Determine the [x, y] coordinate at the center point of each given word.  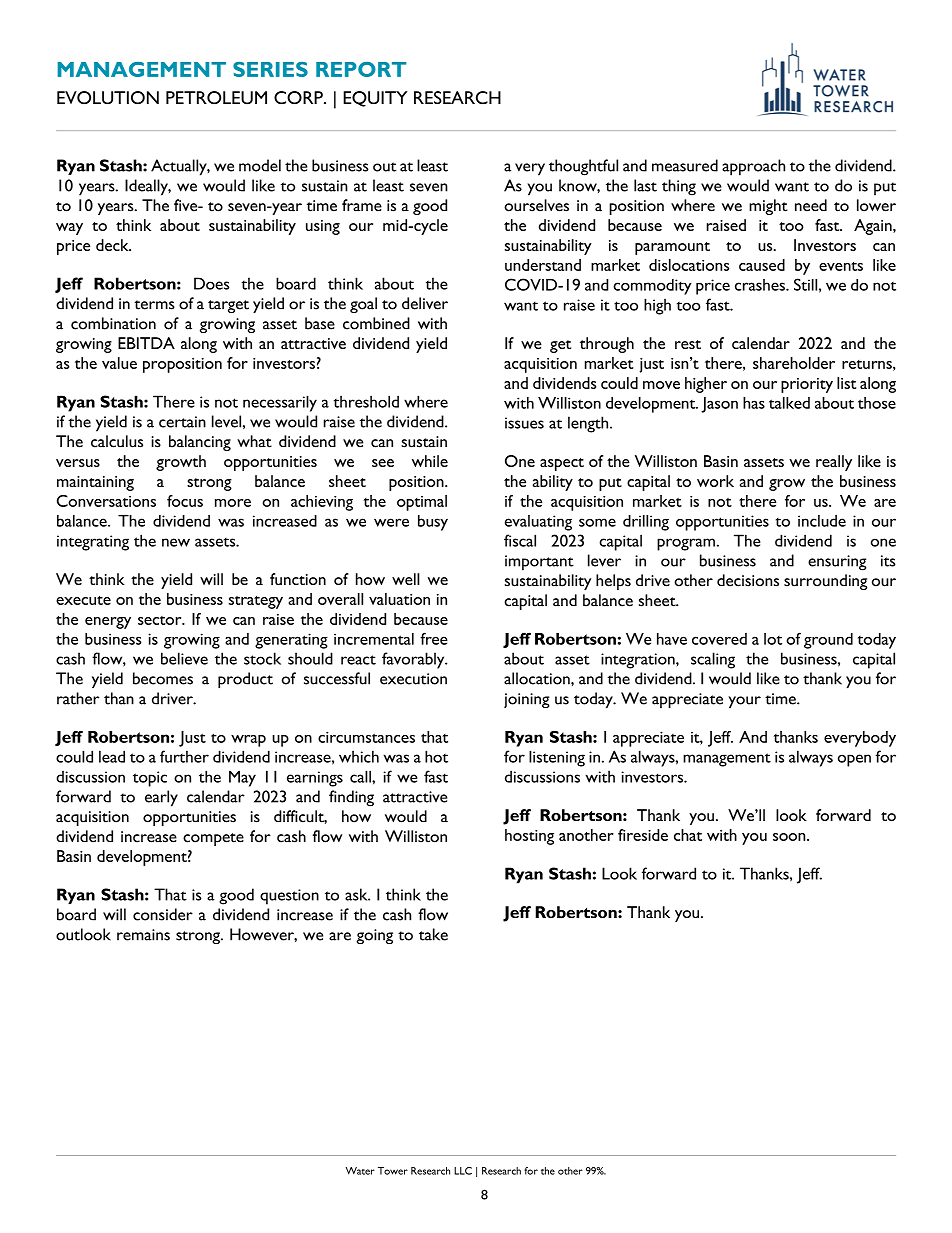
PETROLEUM [216, 98]
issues [524, 423]
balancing [200, 443]
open [854, 760]
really [834, 463]
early [161, 798]
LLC [463, 1171]
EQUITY [375, 99]
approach [753, 167]
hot [436, 756]
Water [360, 1171]
